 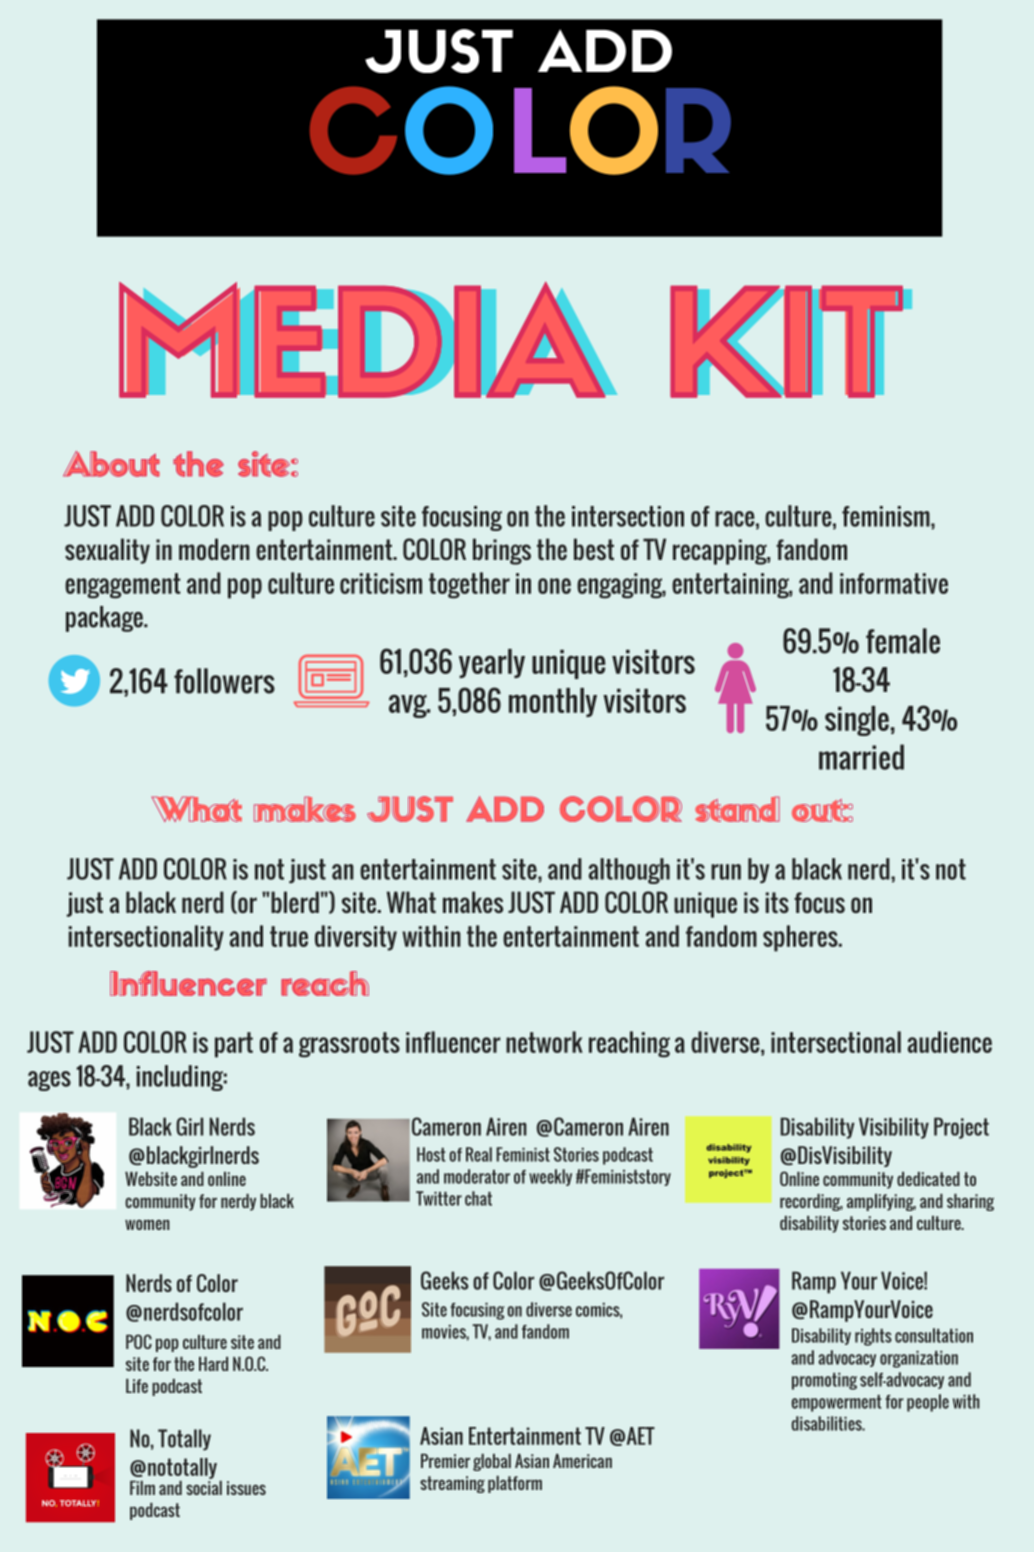 What do you see at coordinates (492, 1462) in the image?
I see `global` at bounding box center [492, 1462].
